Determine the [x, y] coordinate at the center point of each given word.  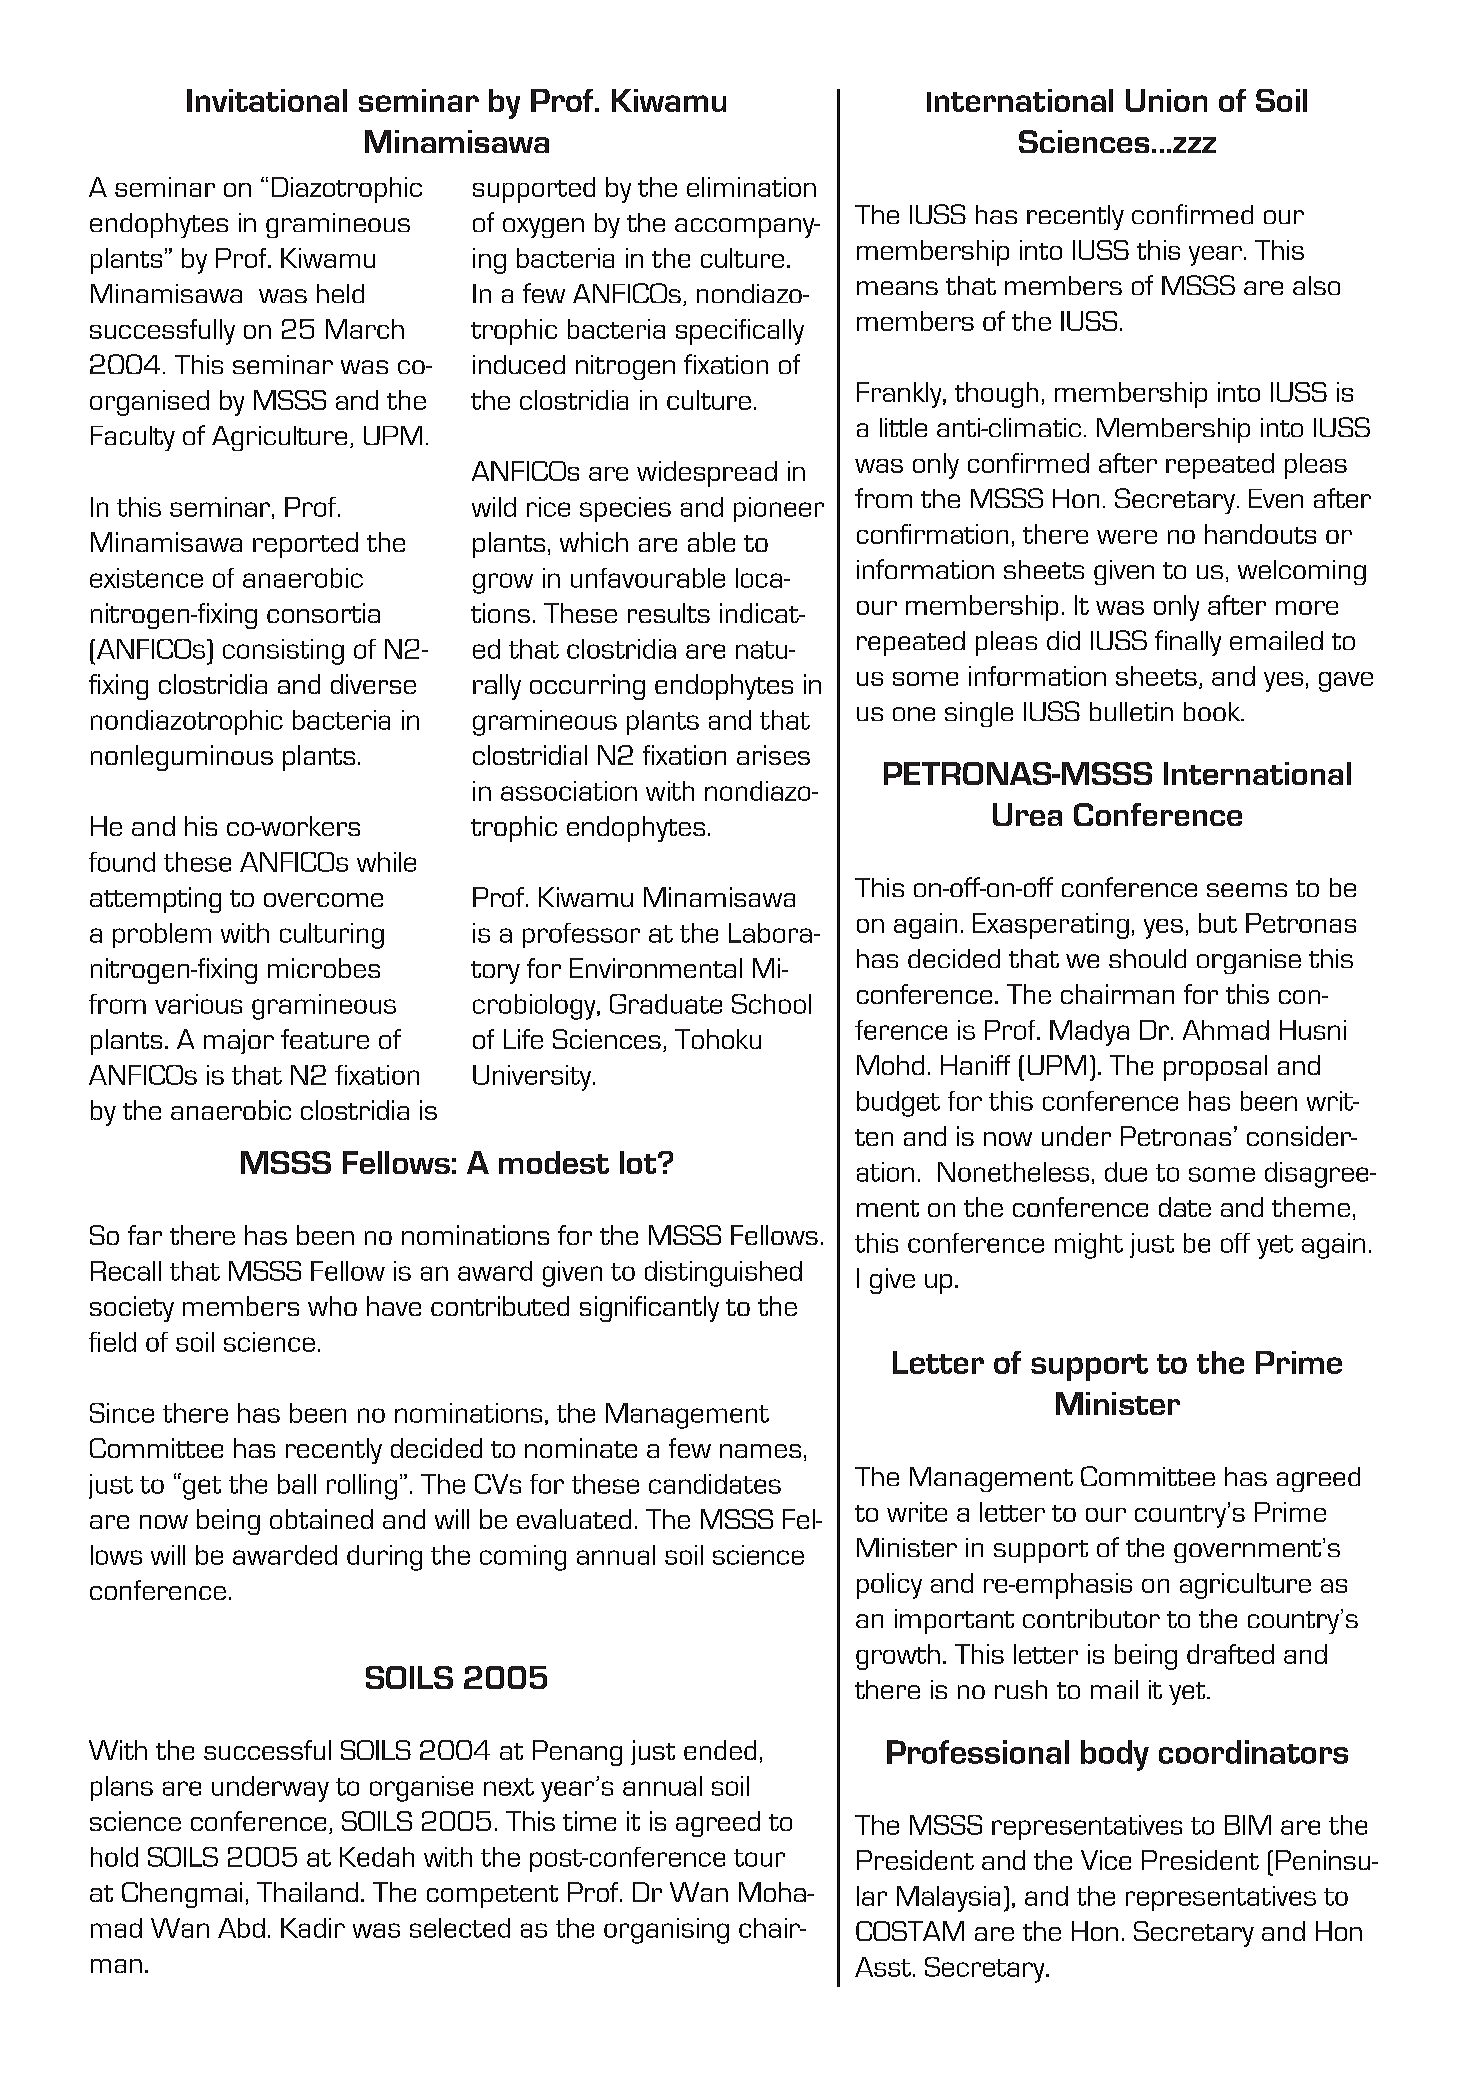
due [1126, 1172]
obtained [321, 1519]
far [145, 1235]
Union [1166, 100]
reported [305, 545]
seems [1247, 890]
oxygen [543, 228]
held [340, 293]
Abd [241, 1928]
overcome [323, 900]
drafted [1230, 1654]
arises [773, 755]
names [760, 1451]
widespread [707, 474]
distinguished [723, 1274]
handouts [1260, 534]
